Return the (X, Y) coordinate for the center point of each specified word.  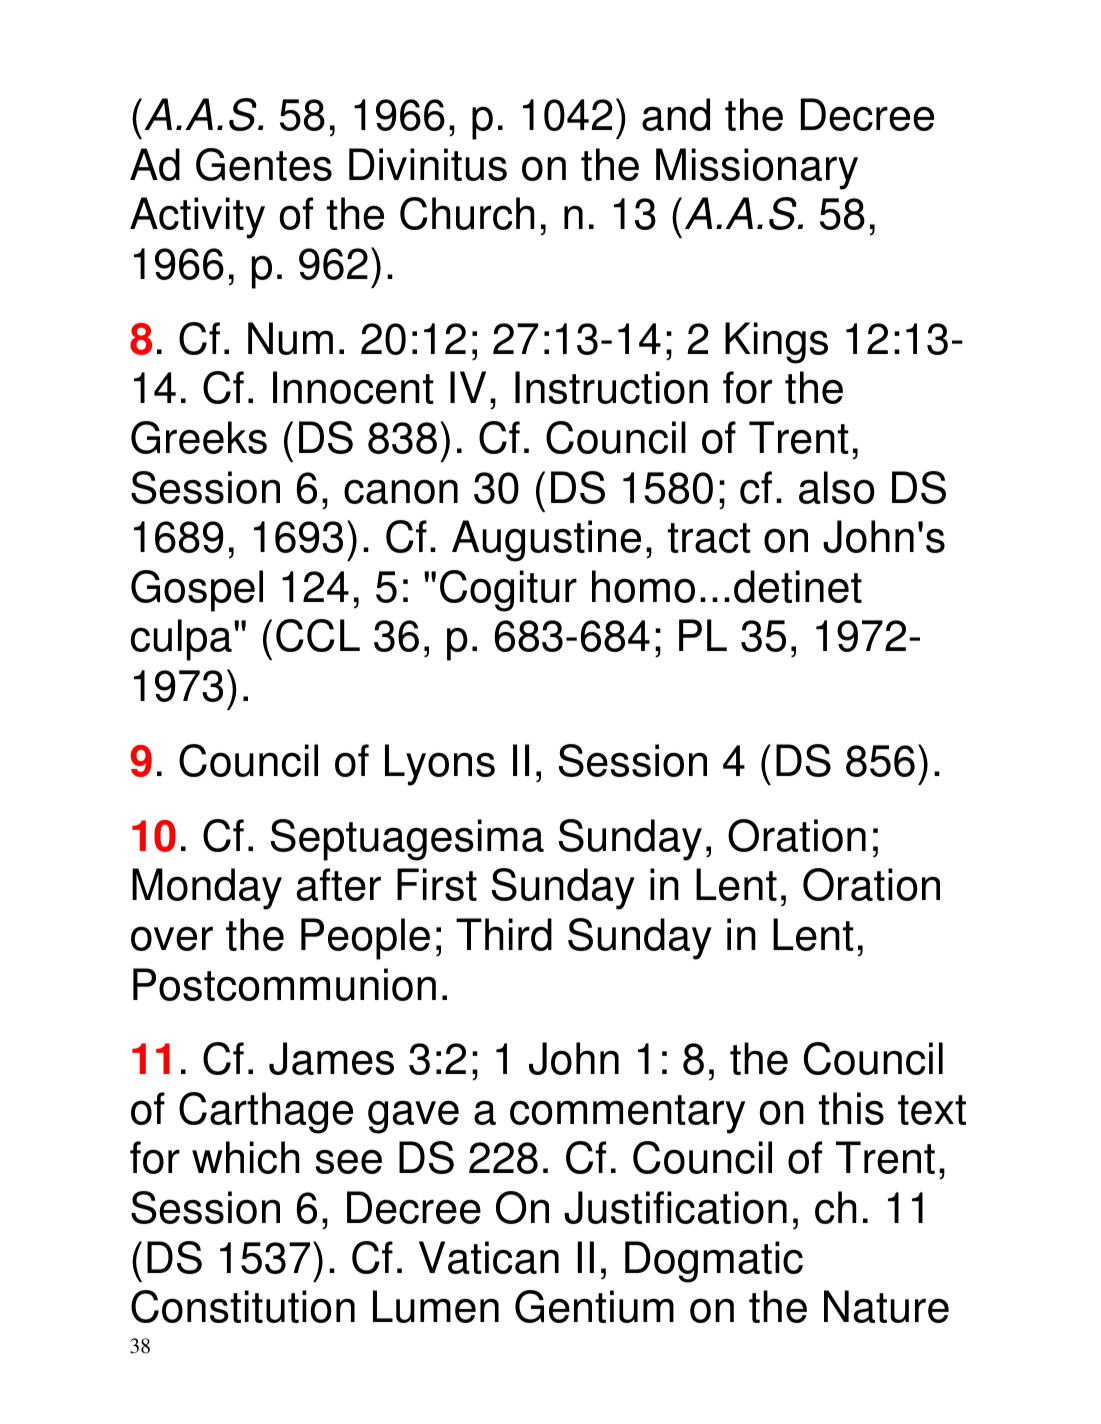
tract (709, 538)
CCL (318, 635)
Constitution (243, 1306)
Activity (197, 218)
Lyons (440, 765)
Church (467, 213)
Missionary (757, 169)
